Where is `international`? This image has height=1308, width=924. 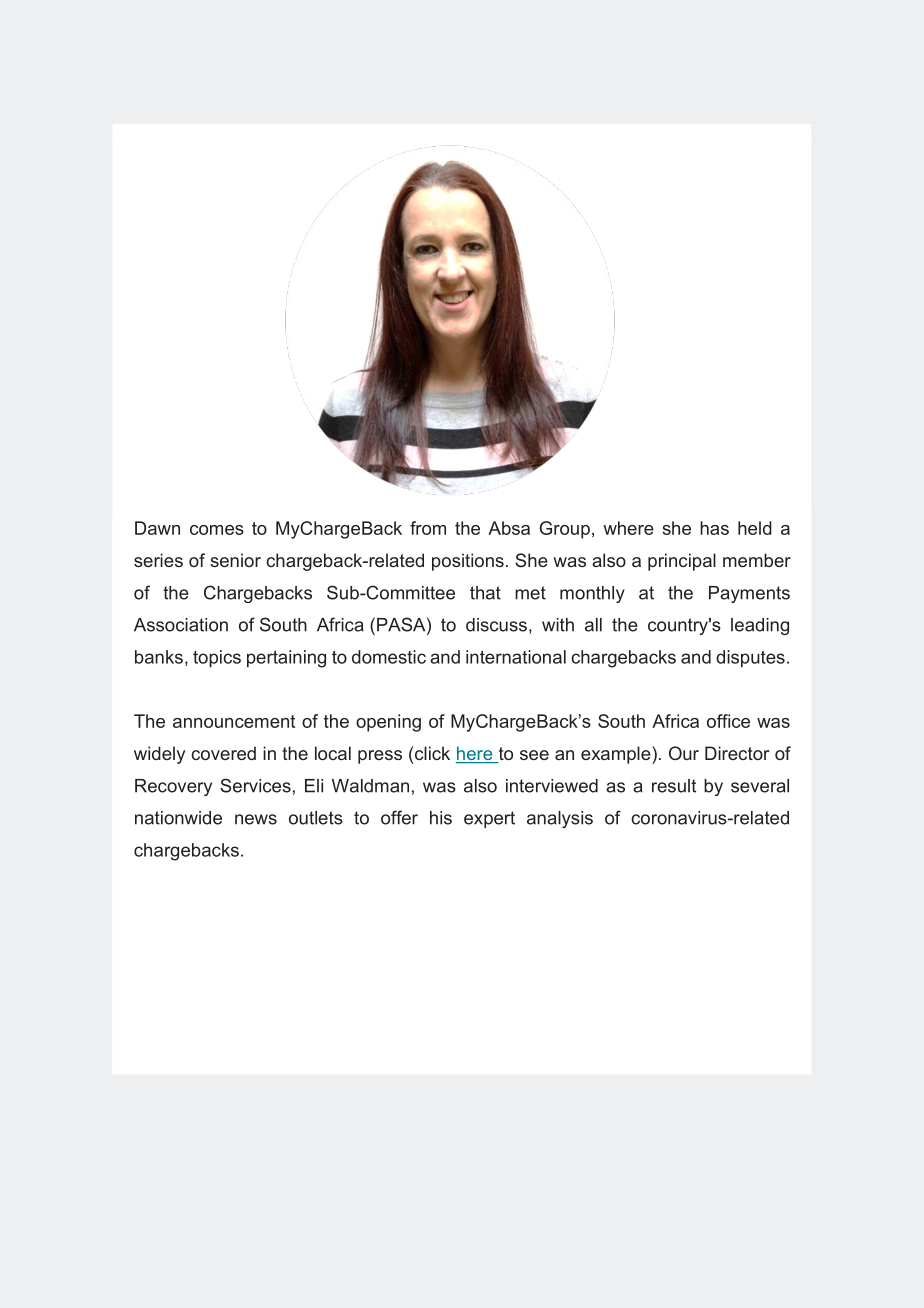
international is located at coordinates (516, 657).
